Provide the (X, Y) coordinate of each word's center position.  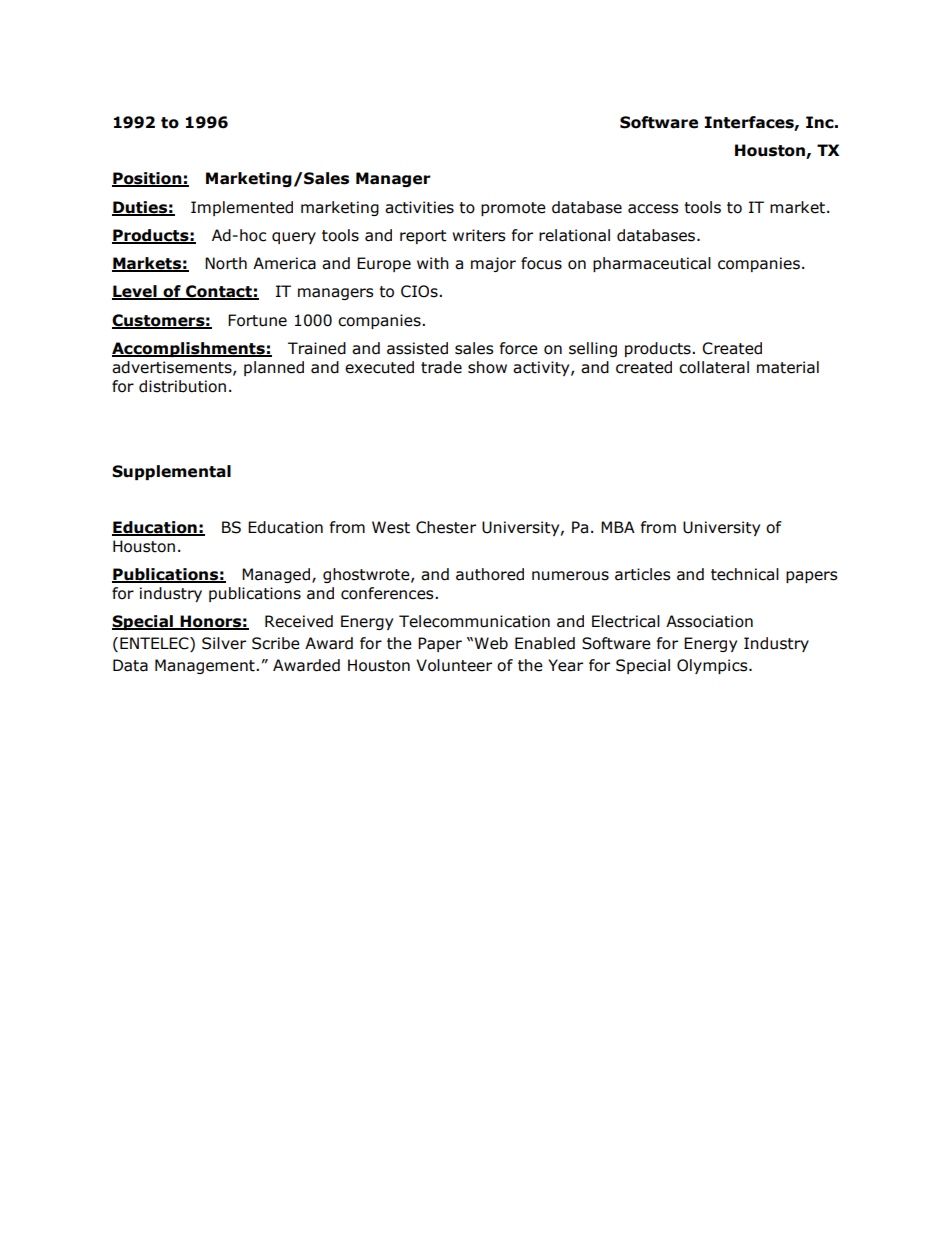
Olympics (713, 666)
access (653, 209)
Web (491, 643)
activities (419, 207)
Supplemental (171, 472)
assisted (417, 348)
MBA (618, 527)
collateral (714, 367)
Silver (224, 643)
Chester (446, 527)
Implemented (242, 208)
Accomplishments (189, 349)
